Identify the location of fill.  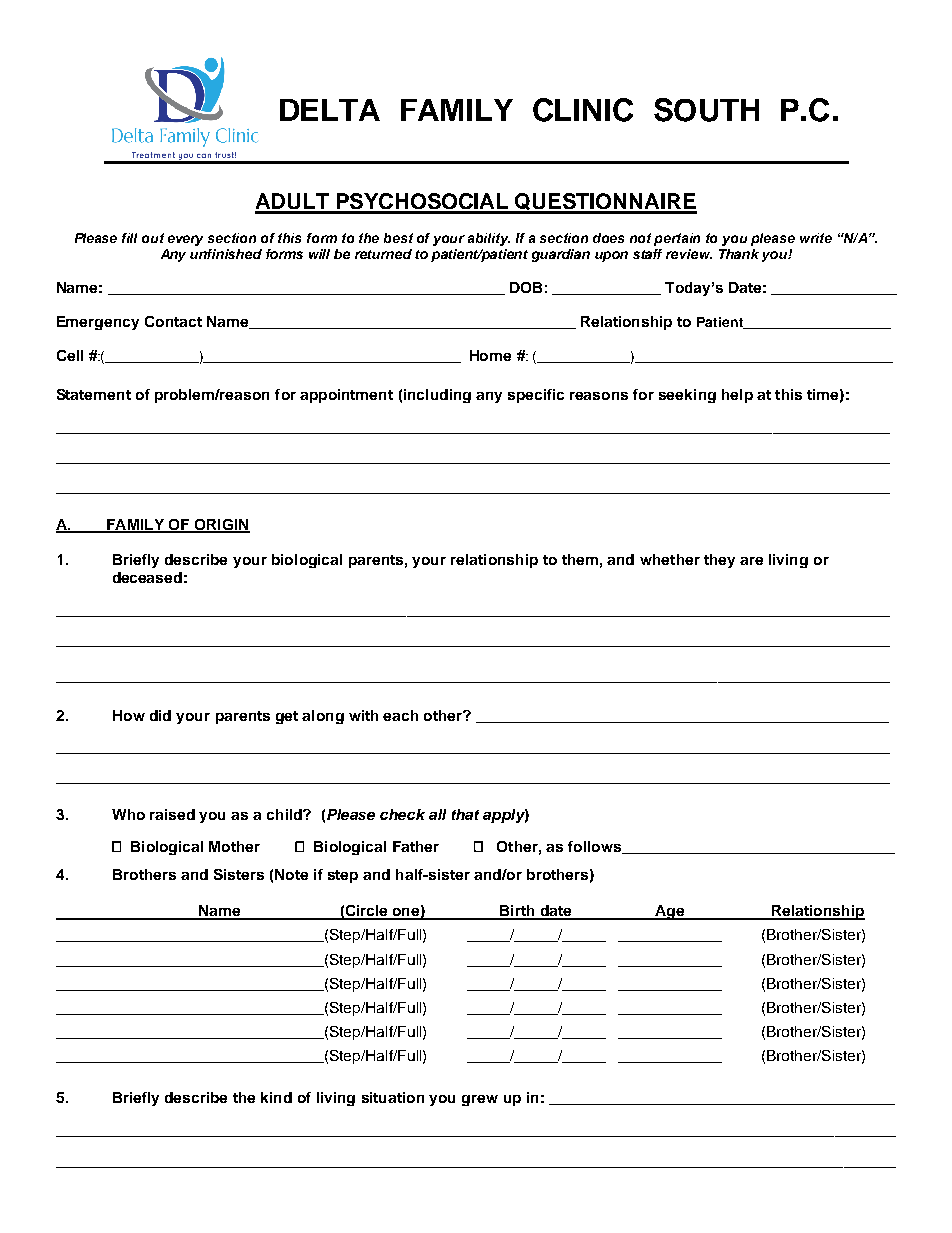
(129, 238).
